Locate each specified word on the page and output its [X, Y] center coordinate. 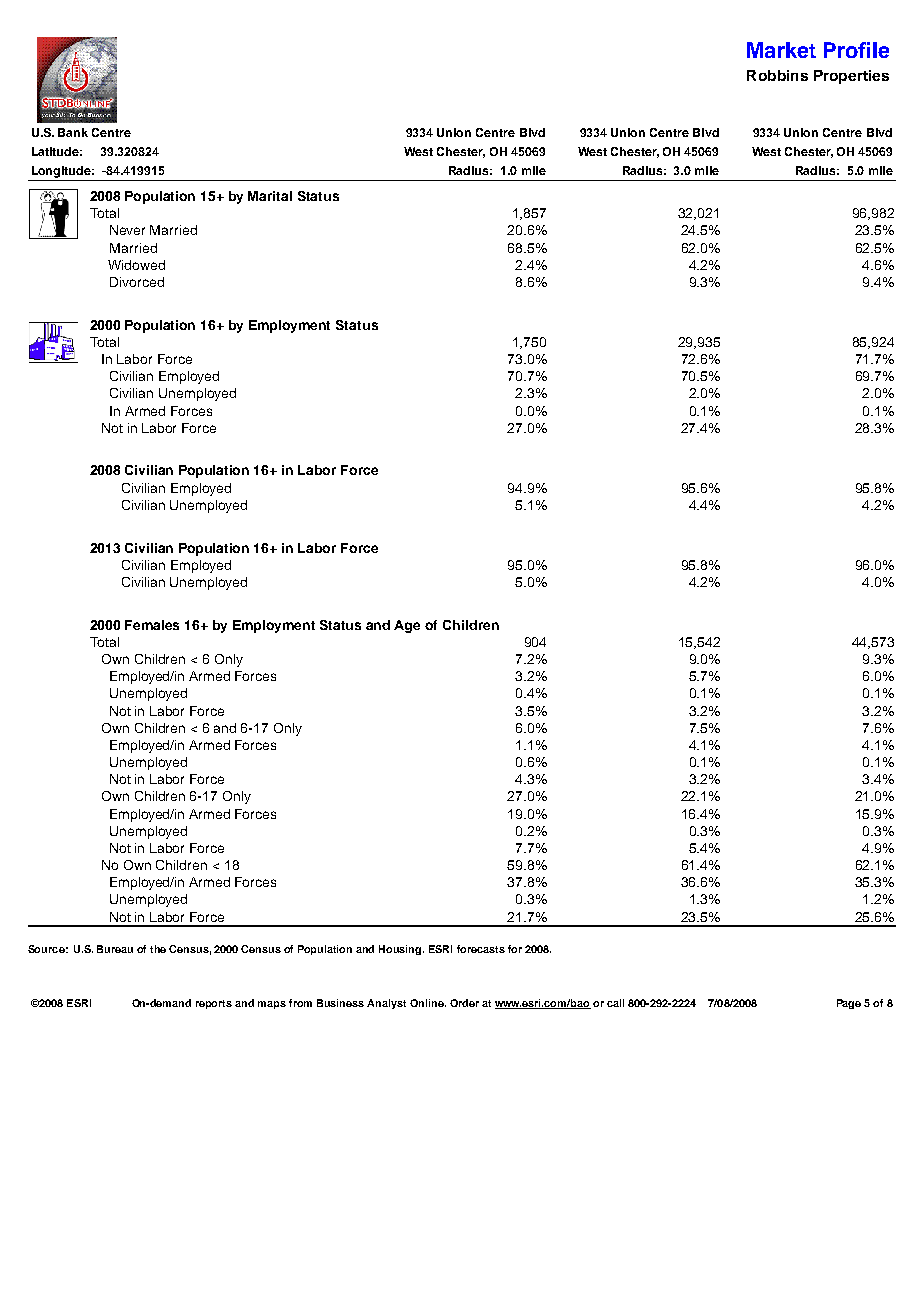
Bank [73, 132]
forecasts [481, 949]
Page [849, 1004]
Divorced [137, 282]
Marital [270, 196]
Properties [851, 77]
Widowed [136, 265]
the [158, 949]
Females [152, 625]
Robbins [777, 75]
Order [464, 1003]
